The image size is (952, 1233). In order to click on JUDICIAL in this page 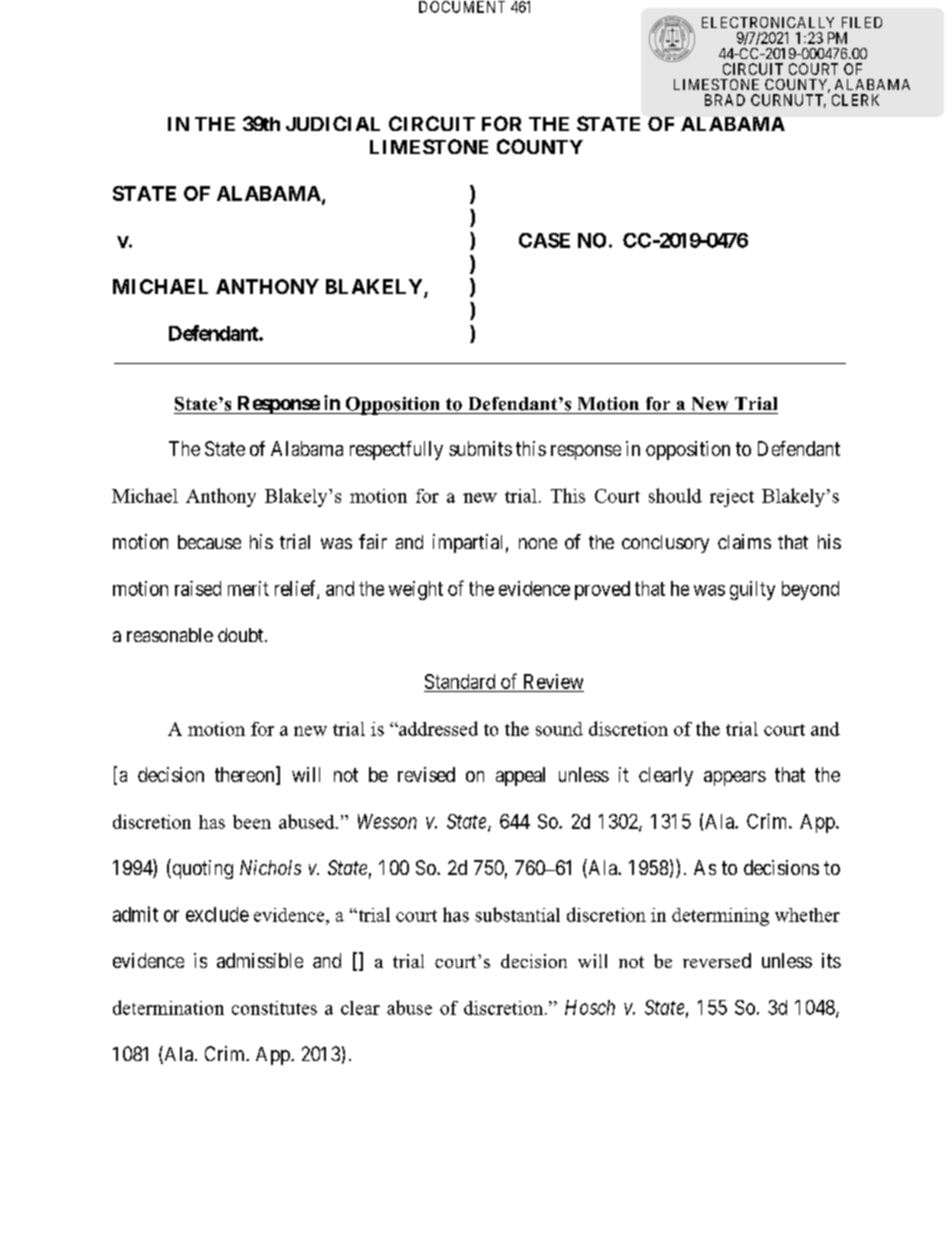, I will do `click(333, 123)`.
